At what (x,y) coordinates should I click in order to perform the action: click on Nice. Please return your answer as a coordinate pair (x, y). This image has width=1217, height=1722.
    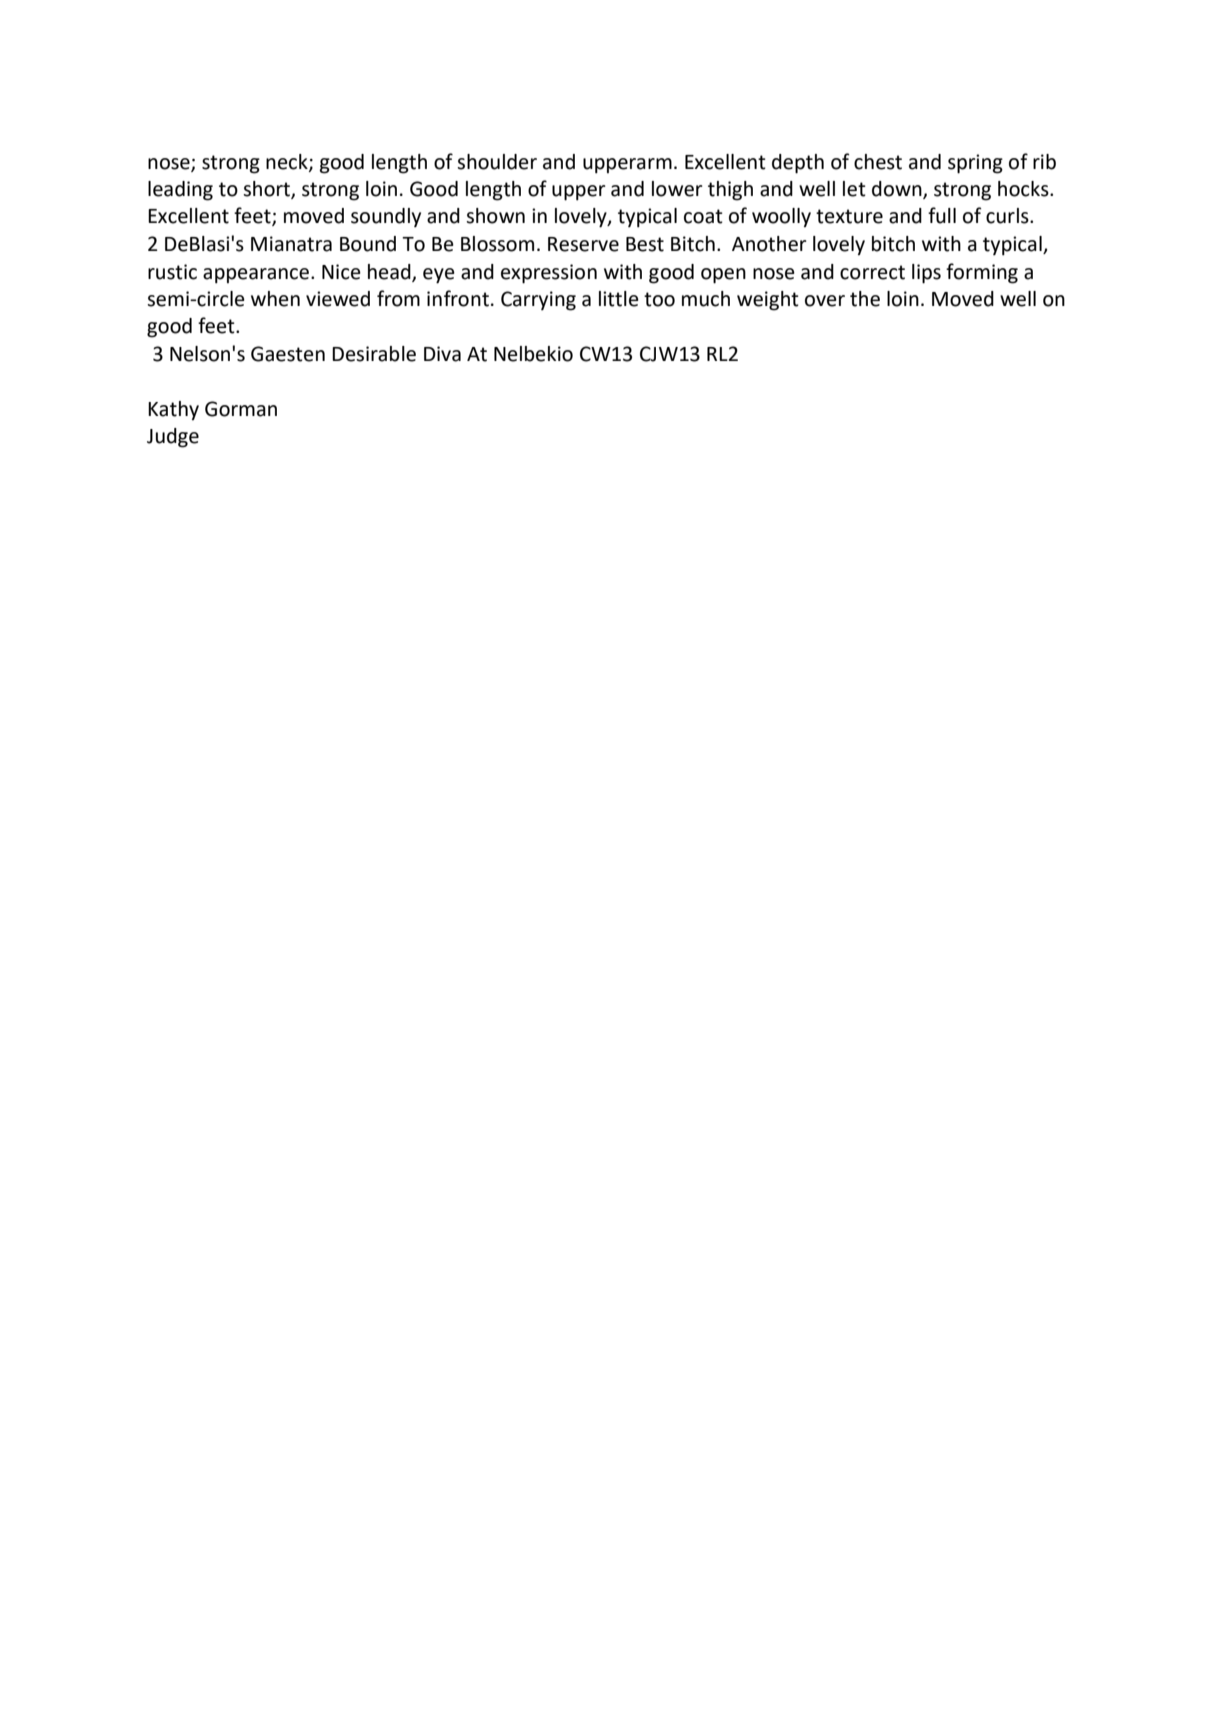
    Looking at the image, I should click on (341, 272).
